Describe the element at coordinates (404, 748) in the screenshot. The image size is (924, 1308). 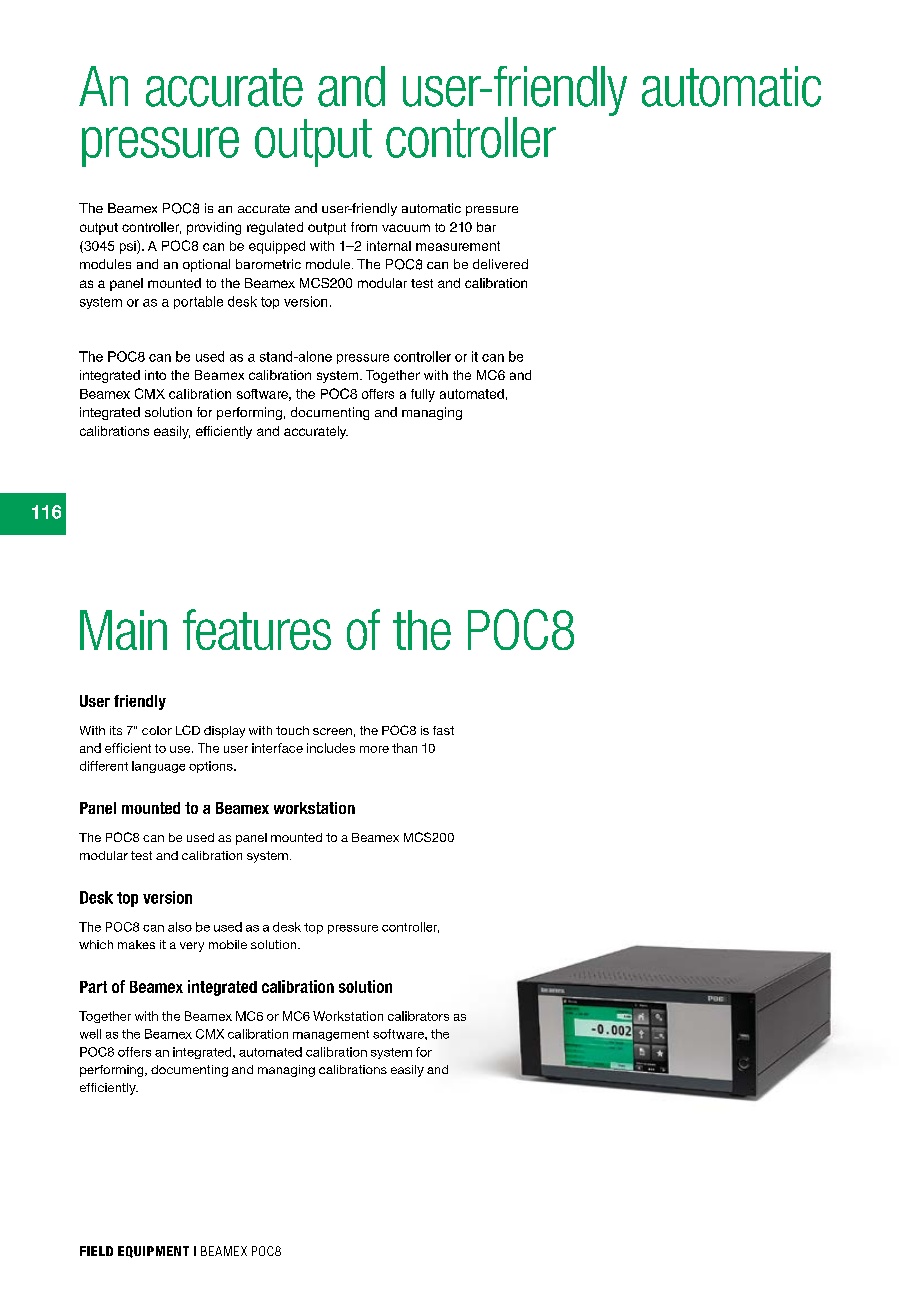
I see `than` at that location.
